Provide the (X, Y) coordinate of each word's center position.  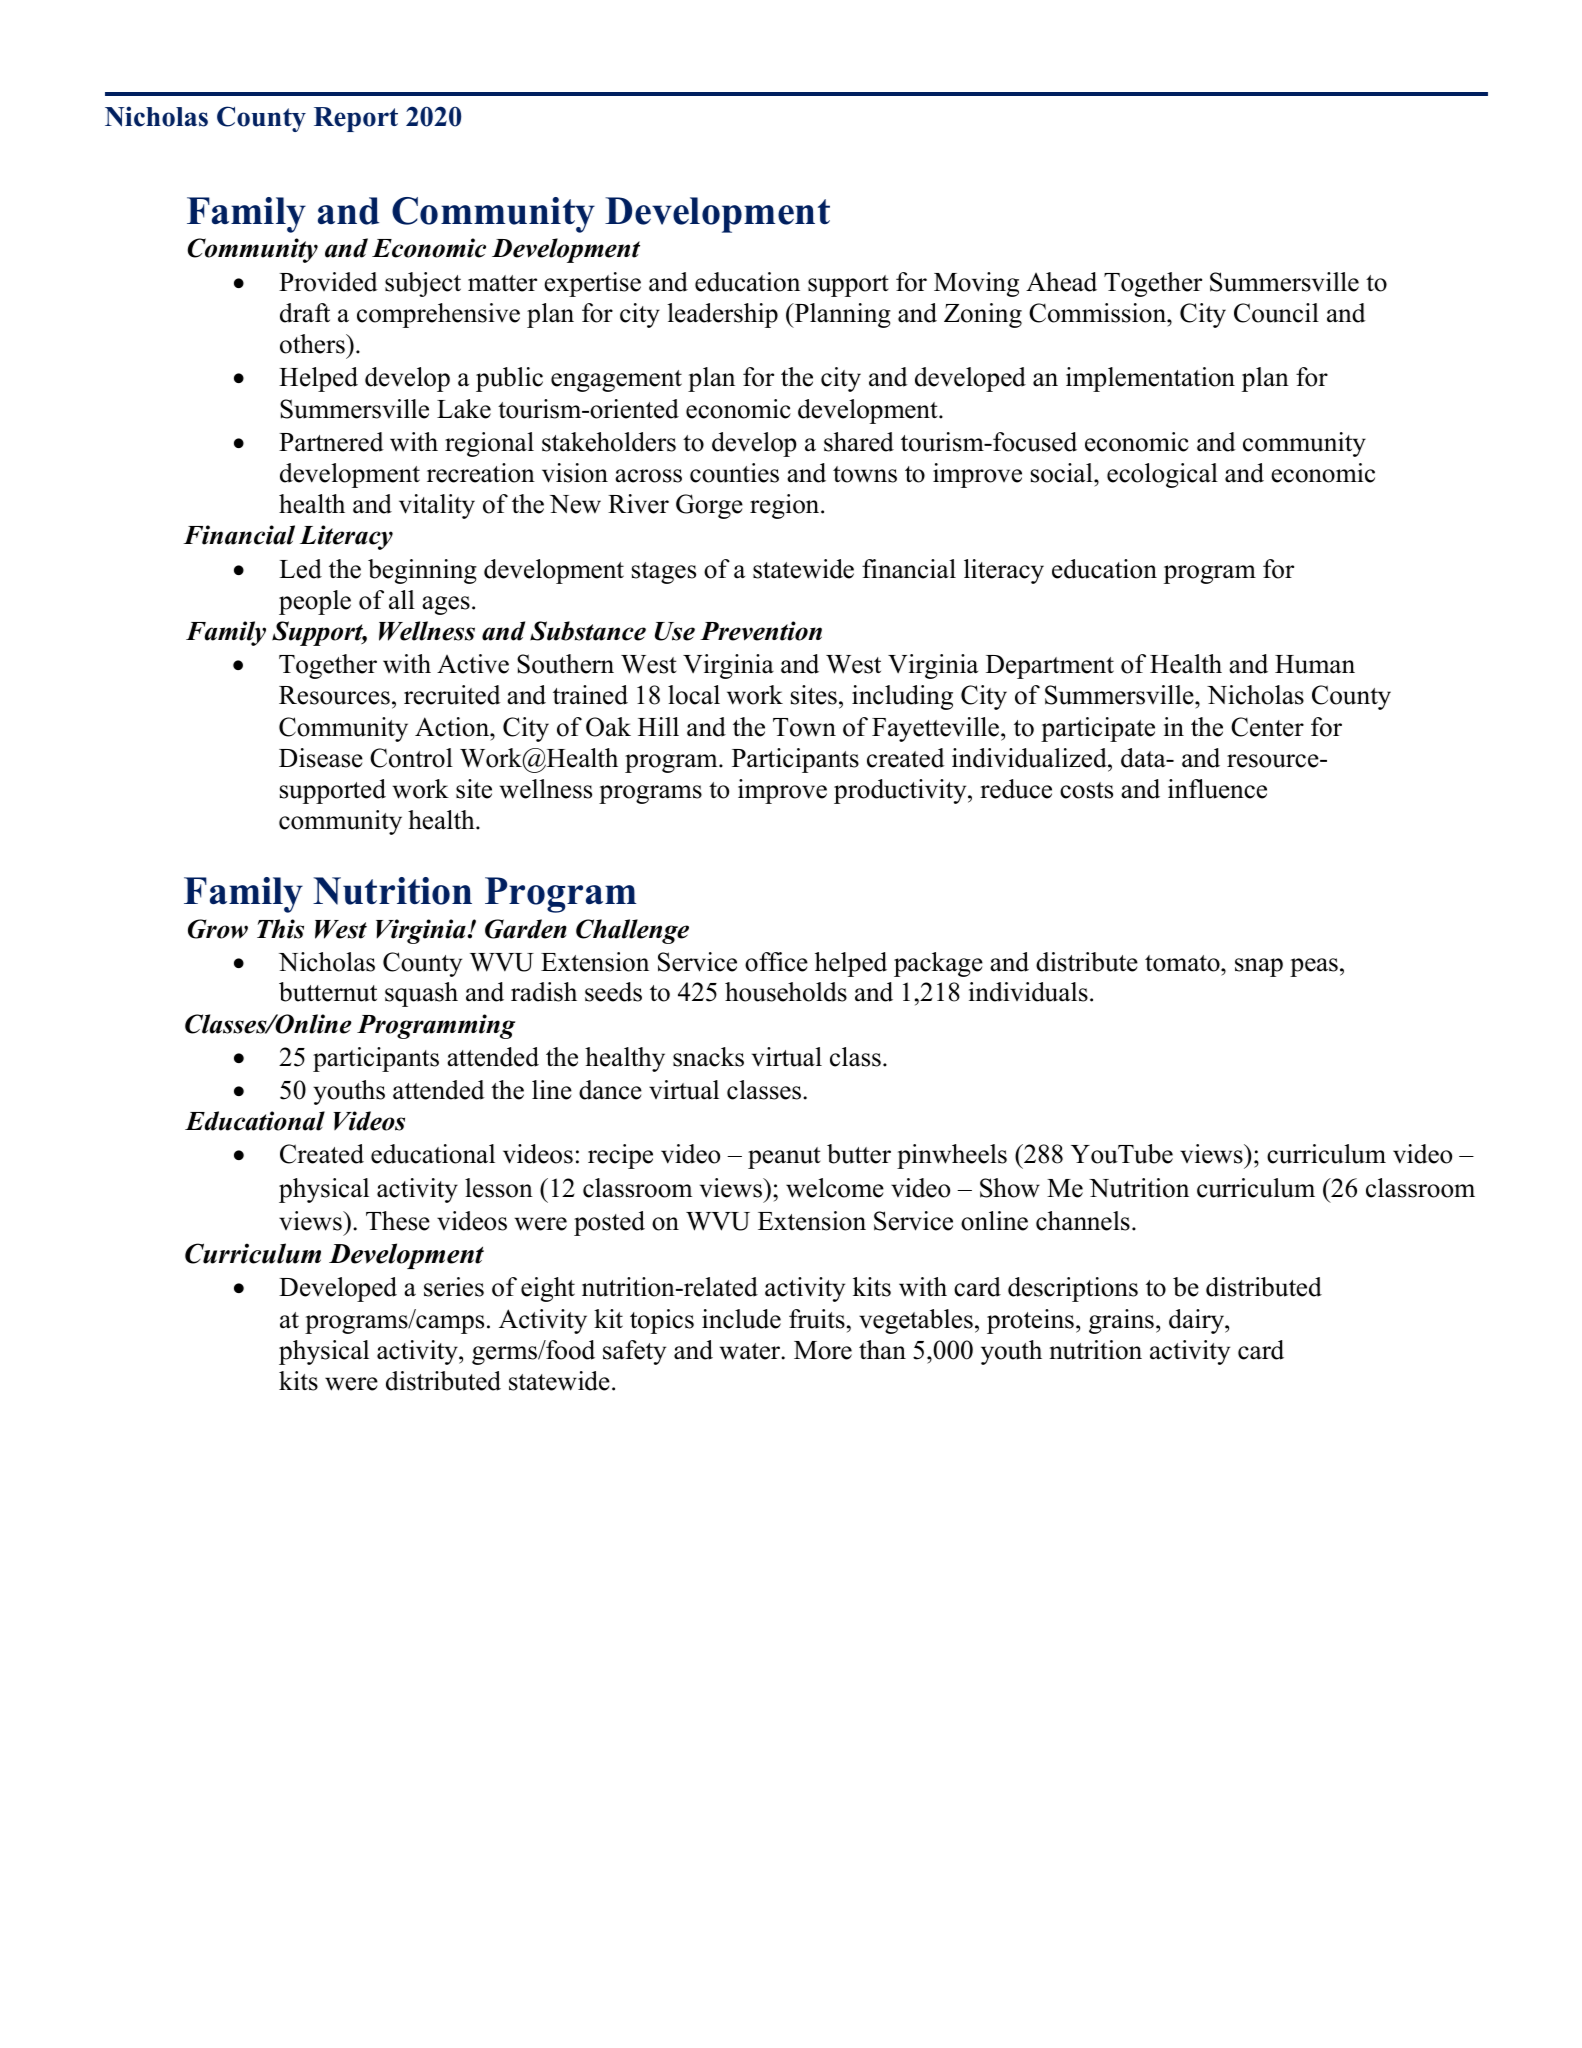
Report (356, 119)
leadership (723, 315)
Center (1267, 727)
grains (1121, 1321)
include (741, 1319)
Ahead (1061, 282)
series (454, 1287)
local (694, 695)
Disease (321, 758)
